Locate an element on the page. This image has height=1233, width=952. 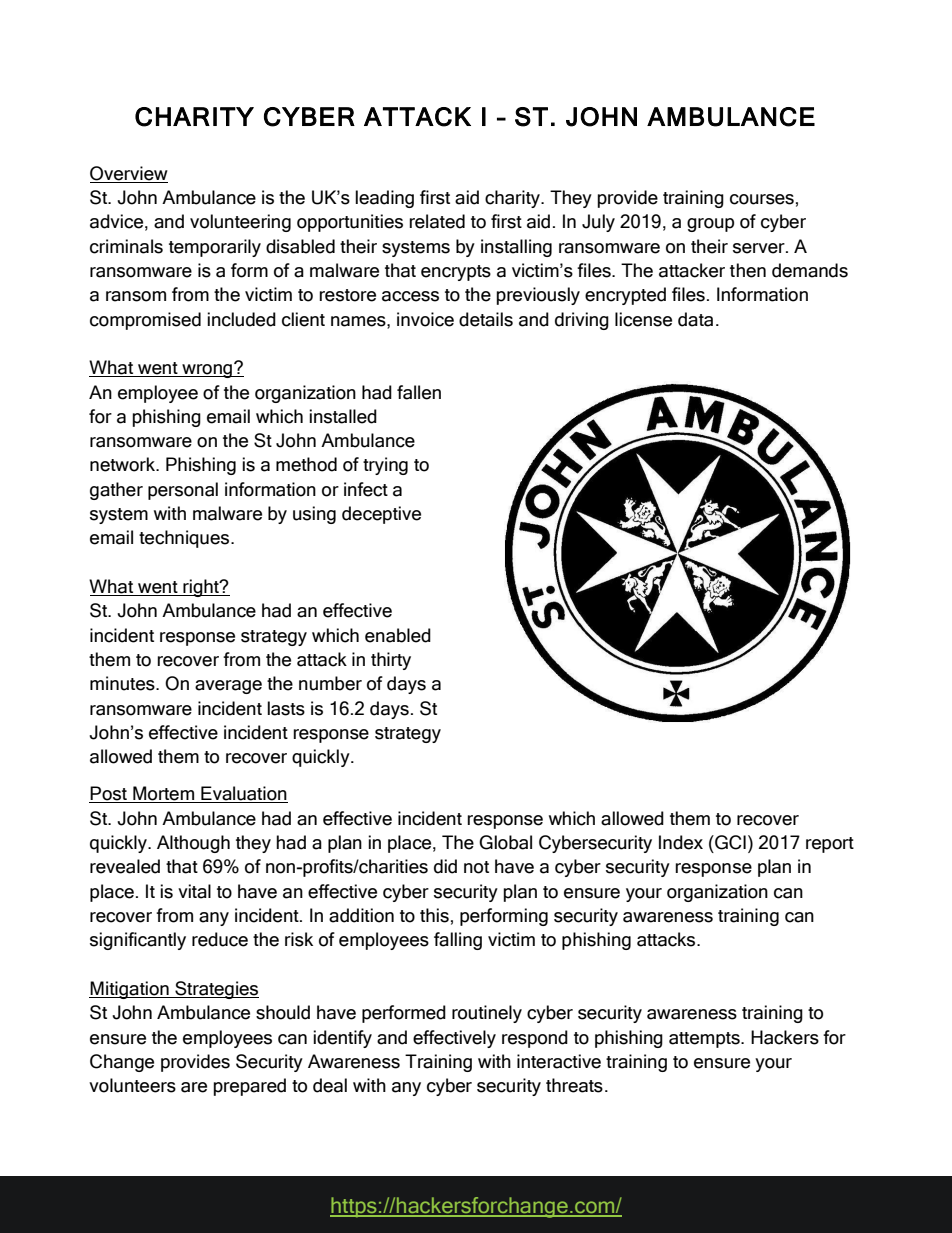
prepared is located at coordinates (249, 1087).
